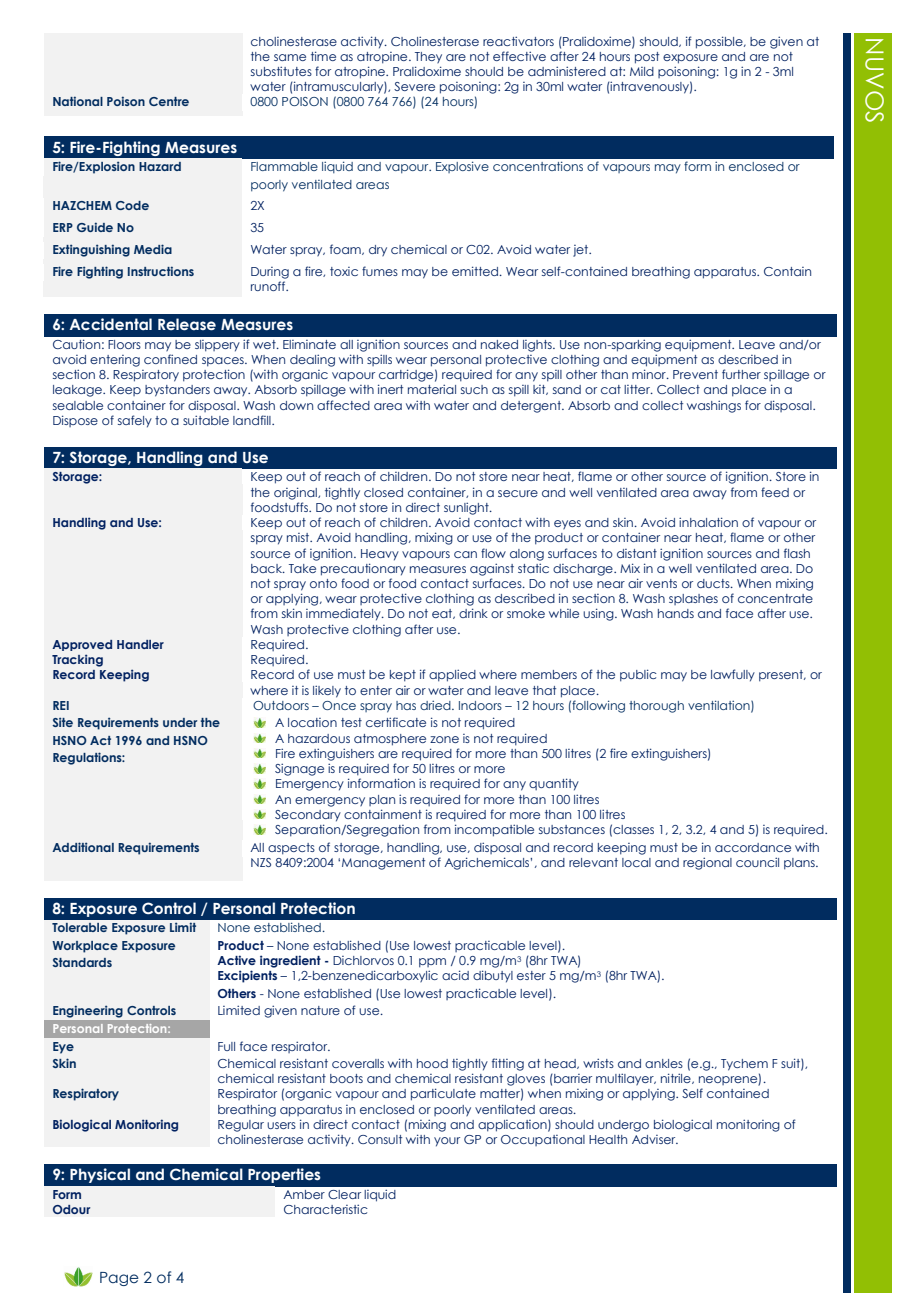 The height and width of the screenshot is (1308, 924). What do you see at coordinates (140, 644) in the screenshot?
I see `Handler` at bounding box center [140, 644].
